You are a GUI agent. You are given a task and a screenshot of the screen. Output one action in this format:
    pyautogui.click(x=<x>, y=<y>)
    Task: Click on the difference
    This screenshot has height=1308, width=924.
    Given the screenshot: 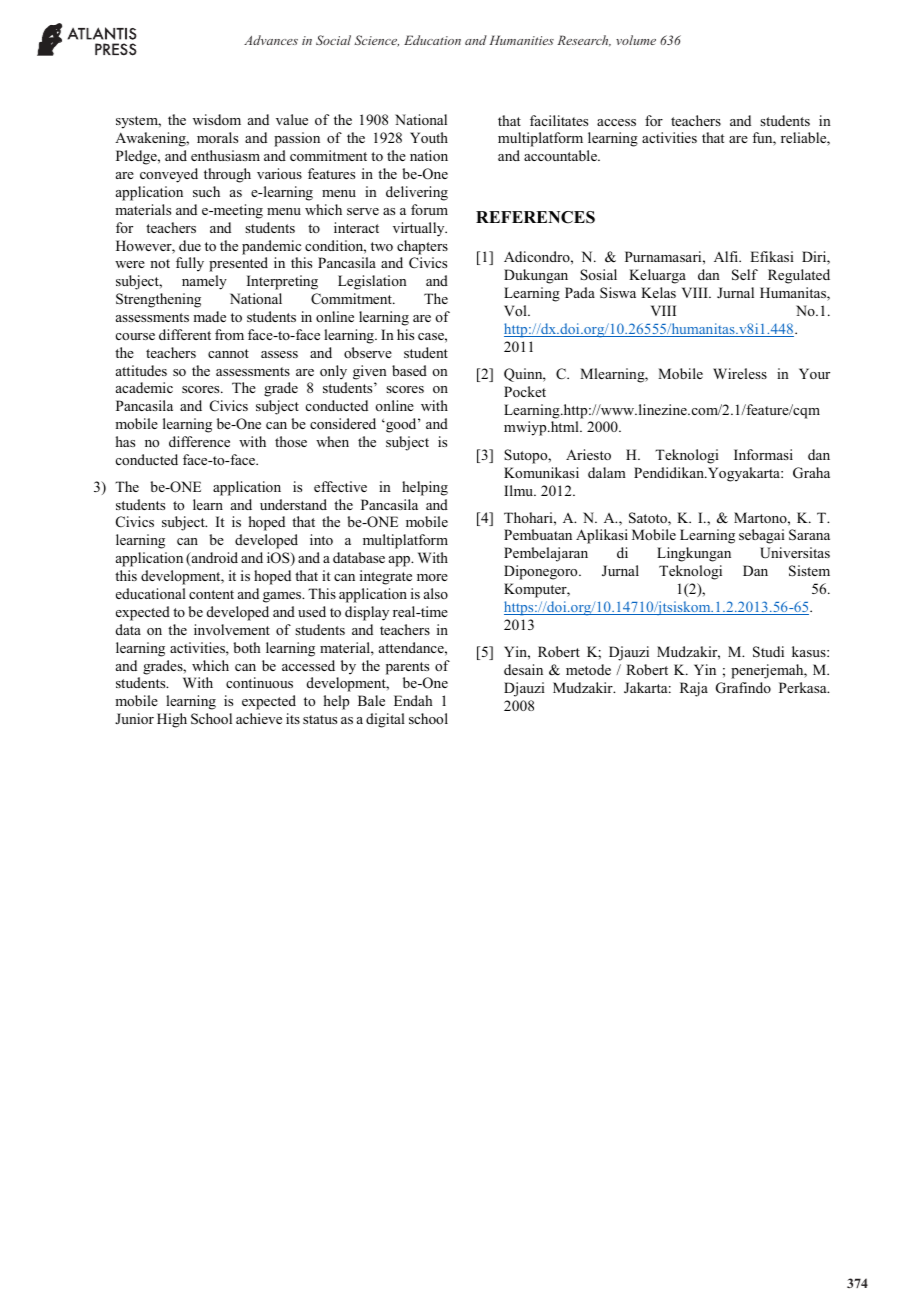 What is the action you would take?
    pyautogui.click(x=199, y=441)
